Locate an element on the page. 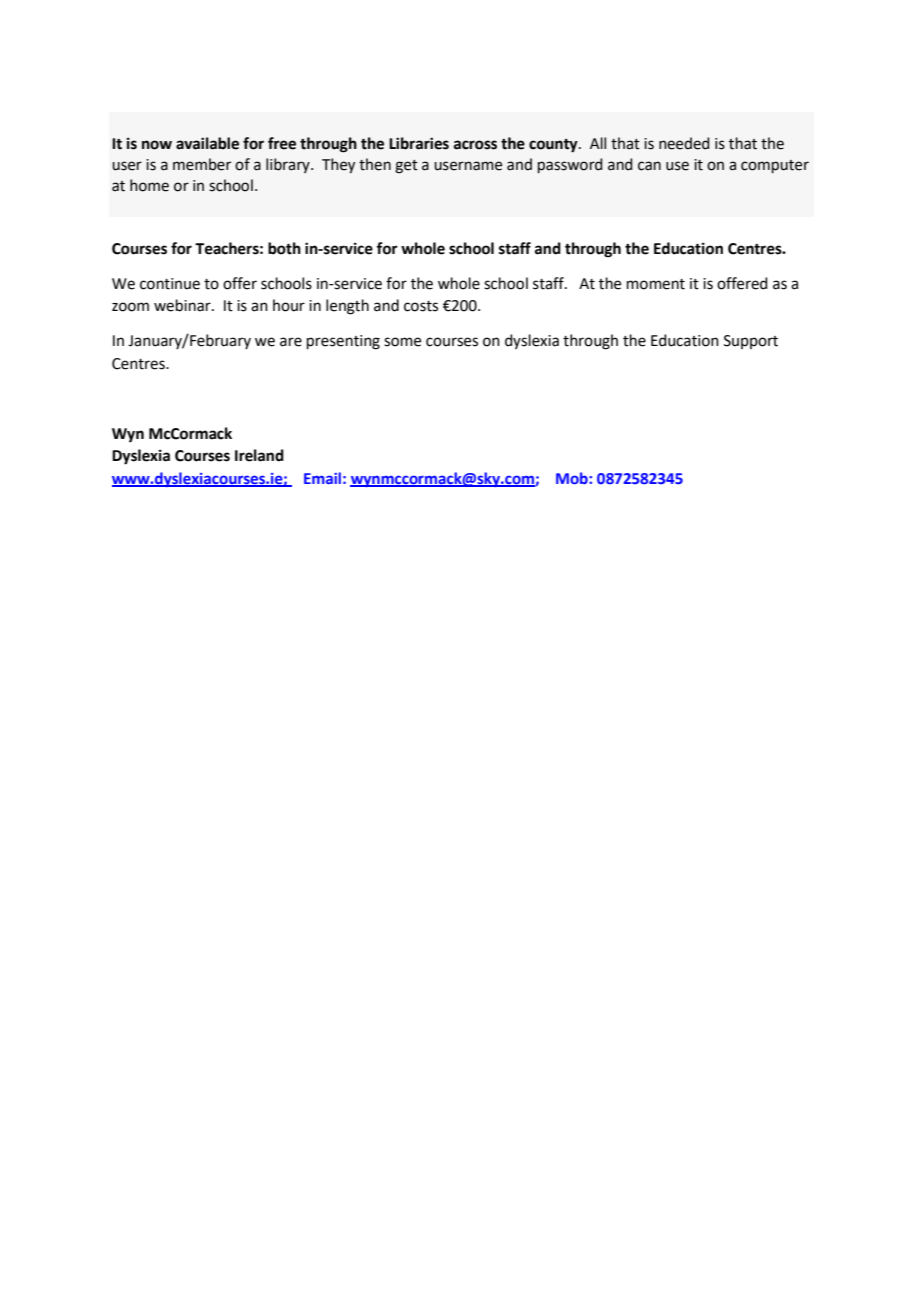 The height and width of the page is (1308, 924). Ireland is located at coordinates (259, 455).
